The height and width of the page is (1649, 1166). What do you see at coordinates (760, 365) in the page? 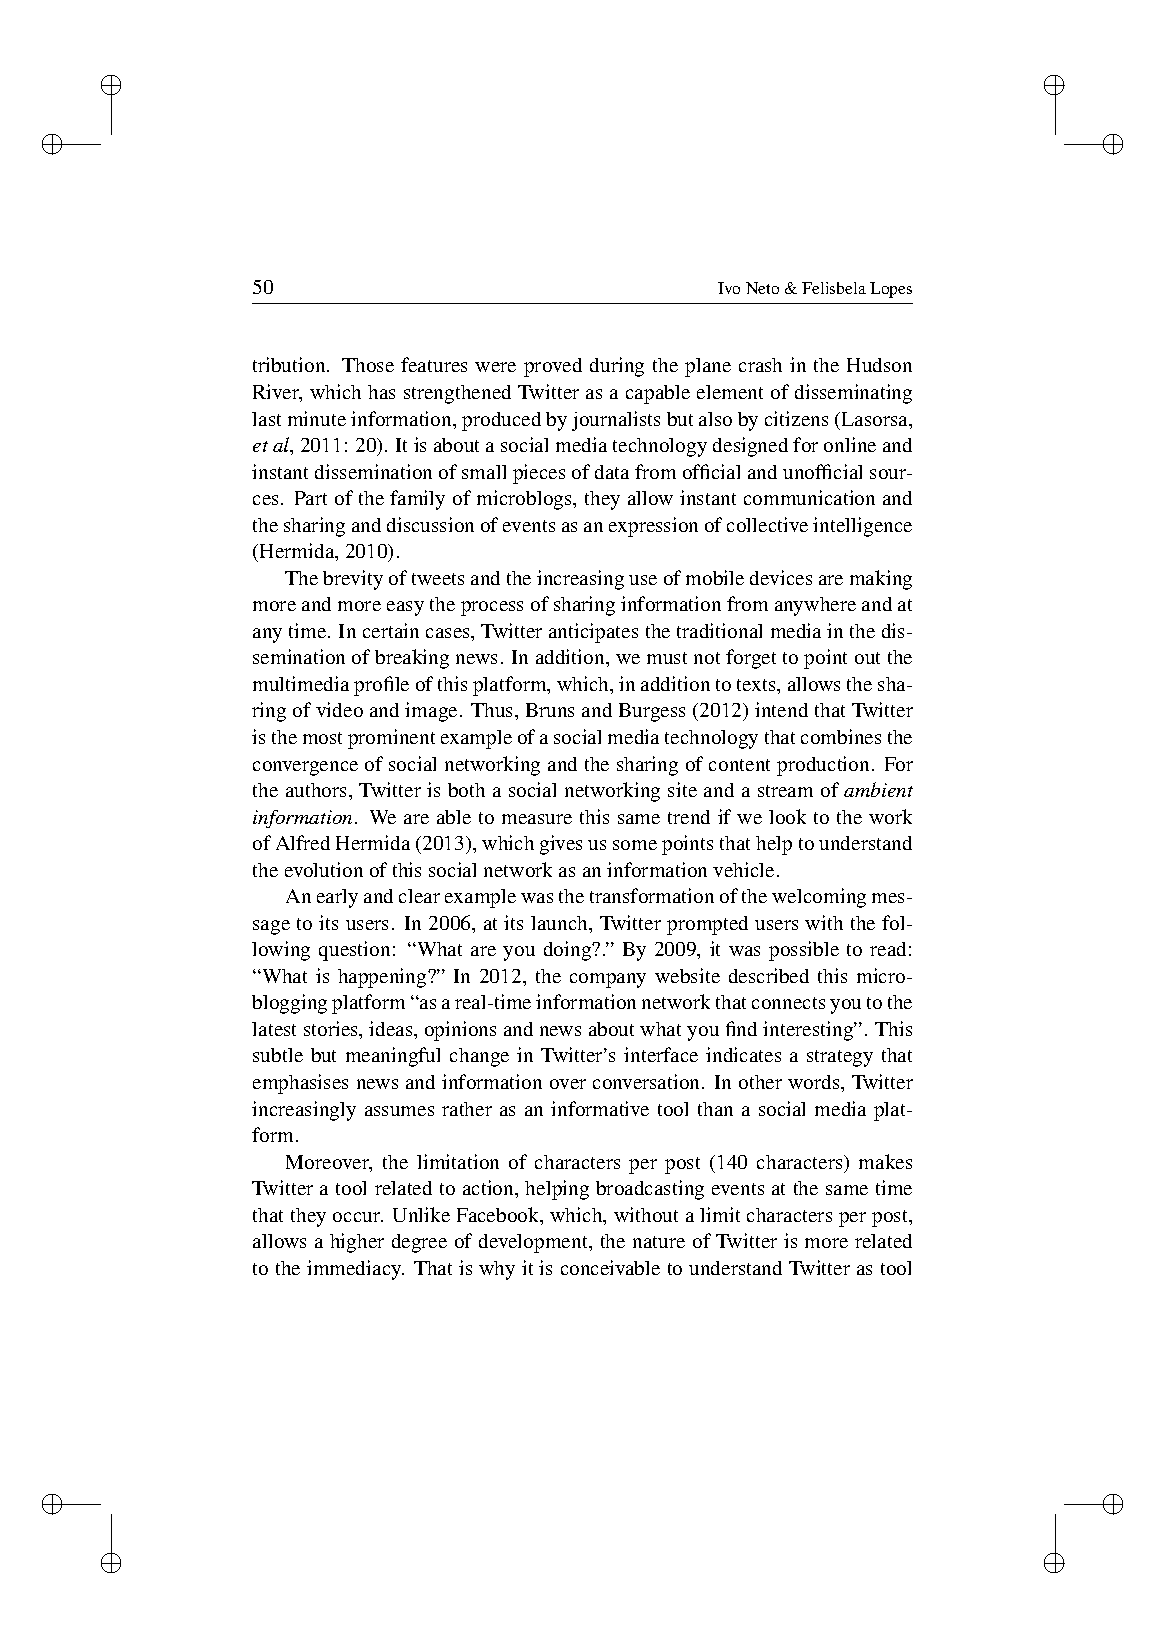
I see `crash` at bounding box center [760, 365].
